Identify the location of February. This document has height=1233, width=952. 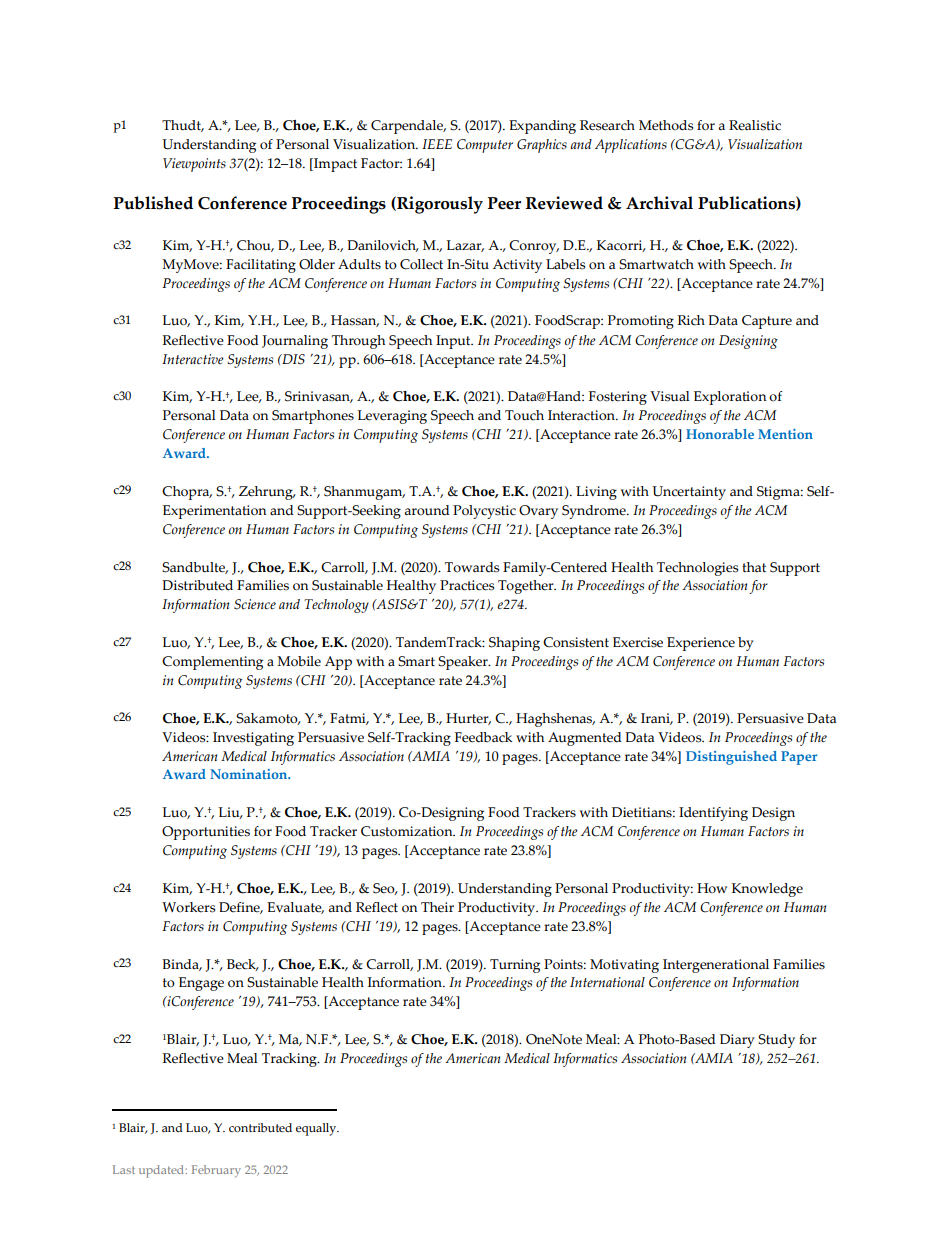
(216, 1171).
